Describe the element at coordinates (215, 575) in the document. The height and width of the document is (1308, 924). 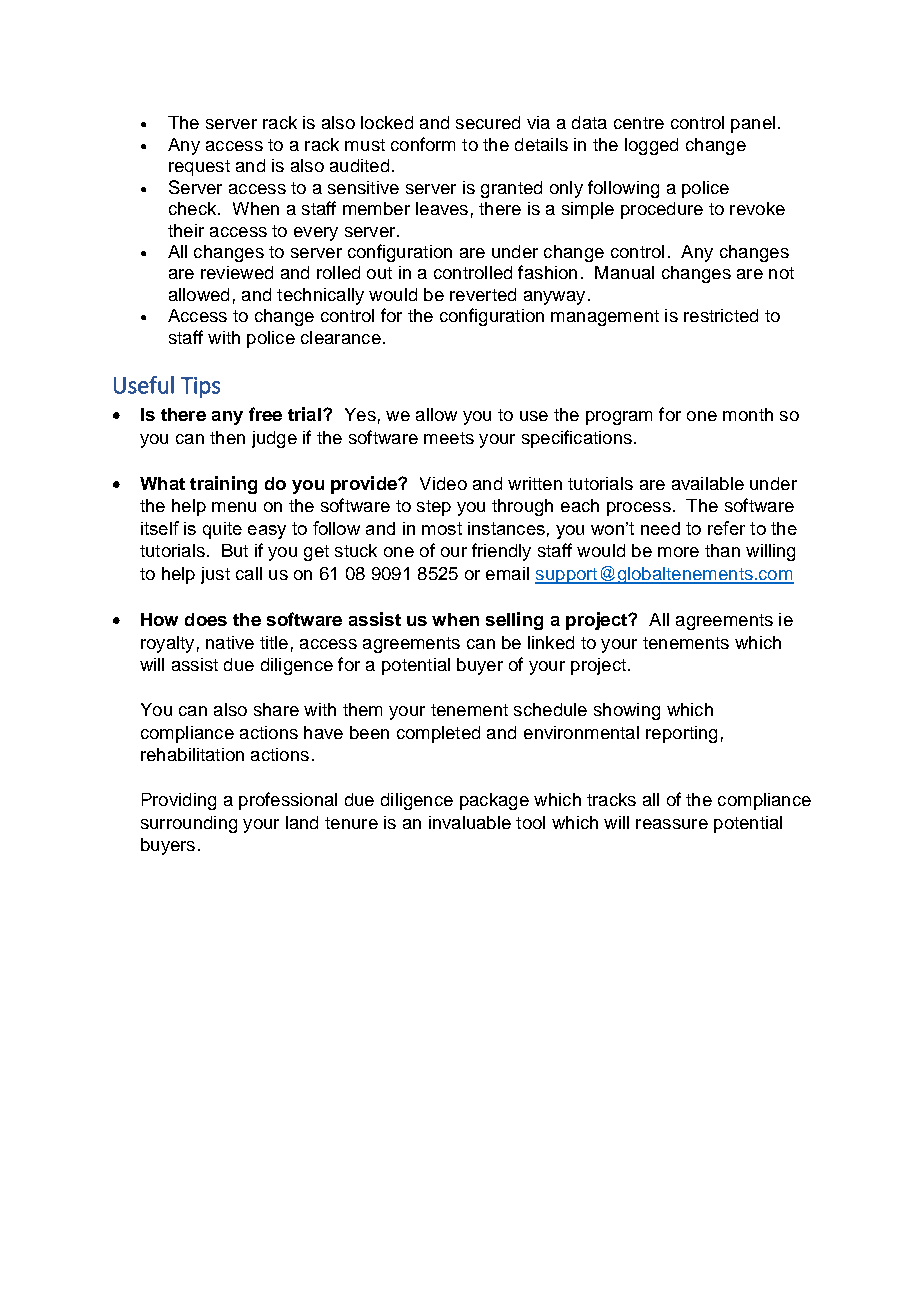
I see `just` at that location.
